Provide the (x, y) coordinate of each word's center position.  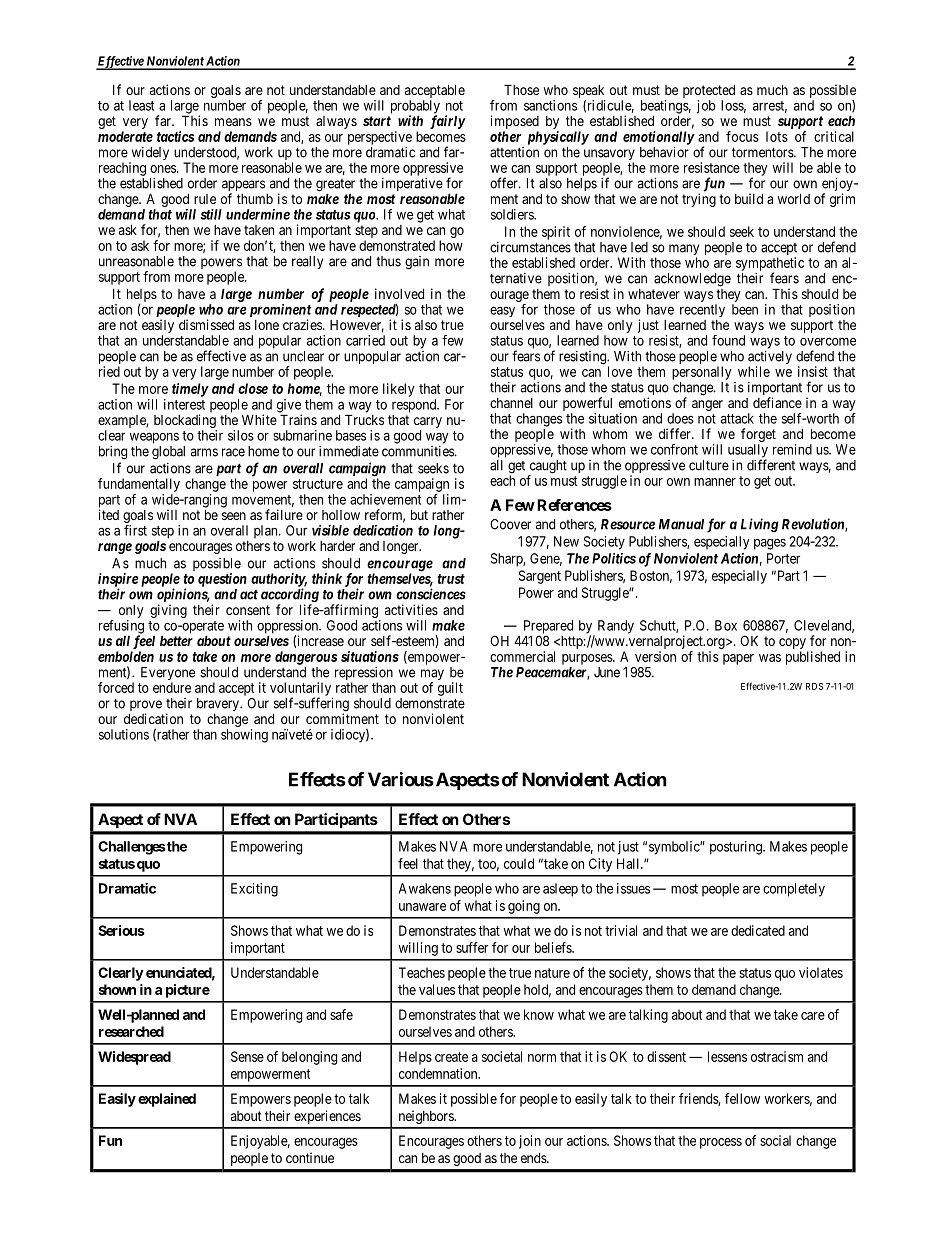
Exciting (254, 890)
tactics (175, 136)
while (754, 371)
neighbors (427, 1117)
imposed (515, 123)
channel (511, 403)
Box (726, 625)
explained (167, 1100)
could (519, 863)
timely (190, 390)
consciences (431, 594)
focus (742, 136)
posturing (737, 848)
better (176, 640)
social (775, 1140)
